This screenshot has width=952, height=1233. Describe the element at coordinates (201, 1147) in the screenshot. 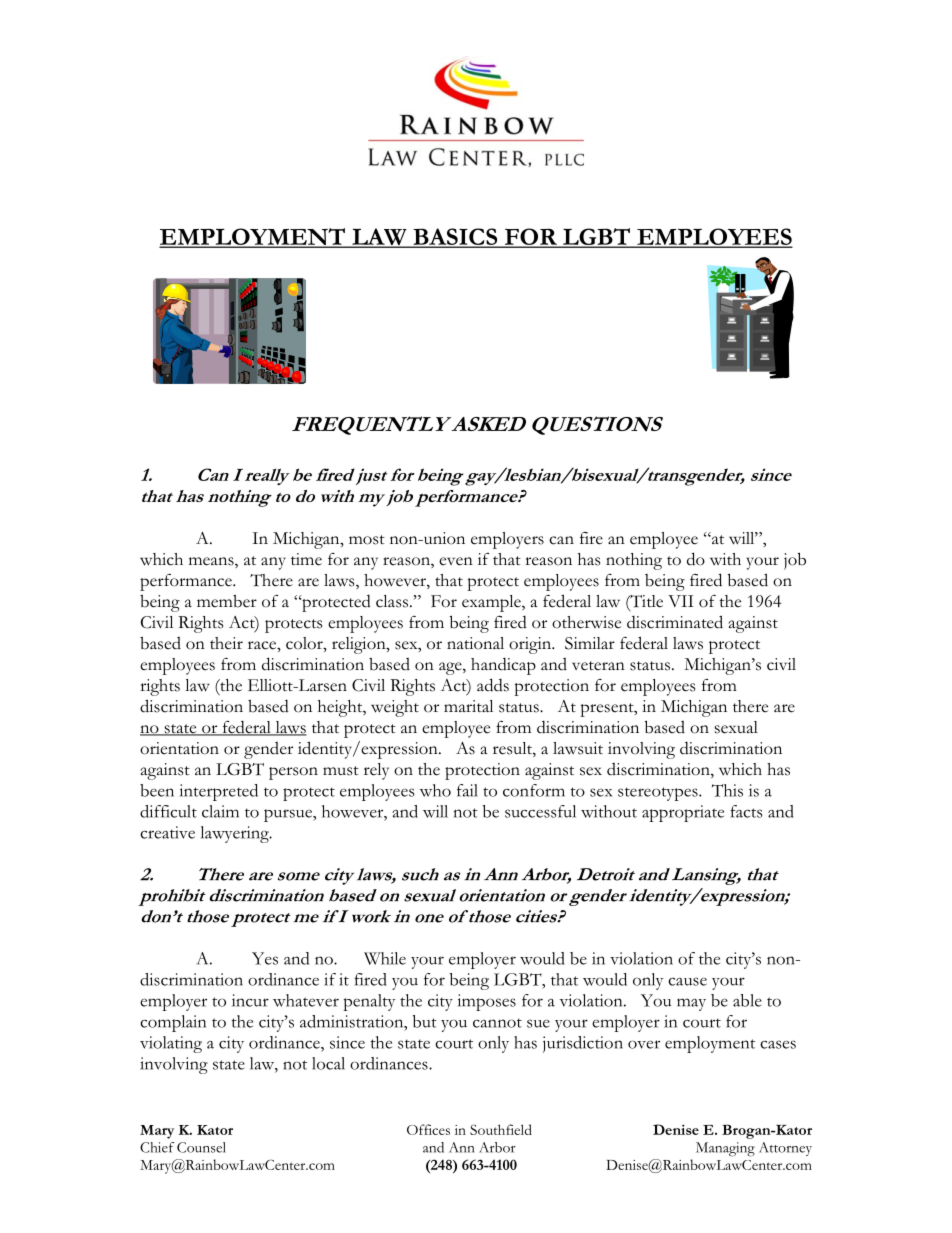

I see `Counsel` at that location.
